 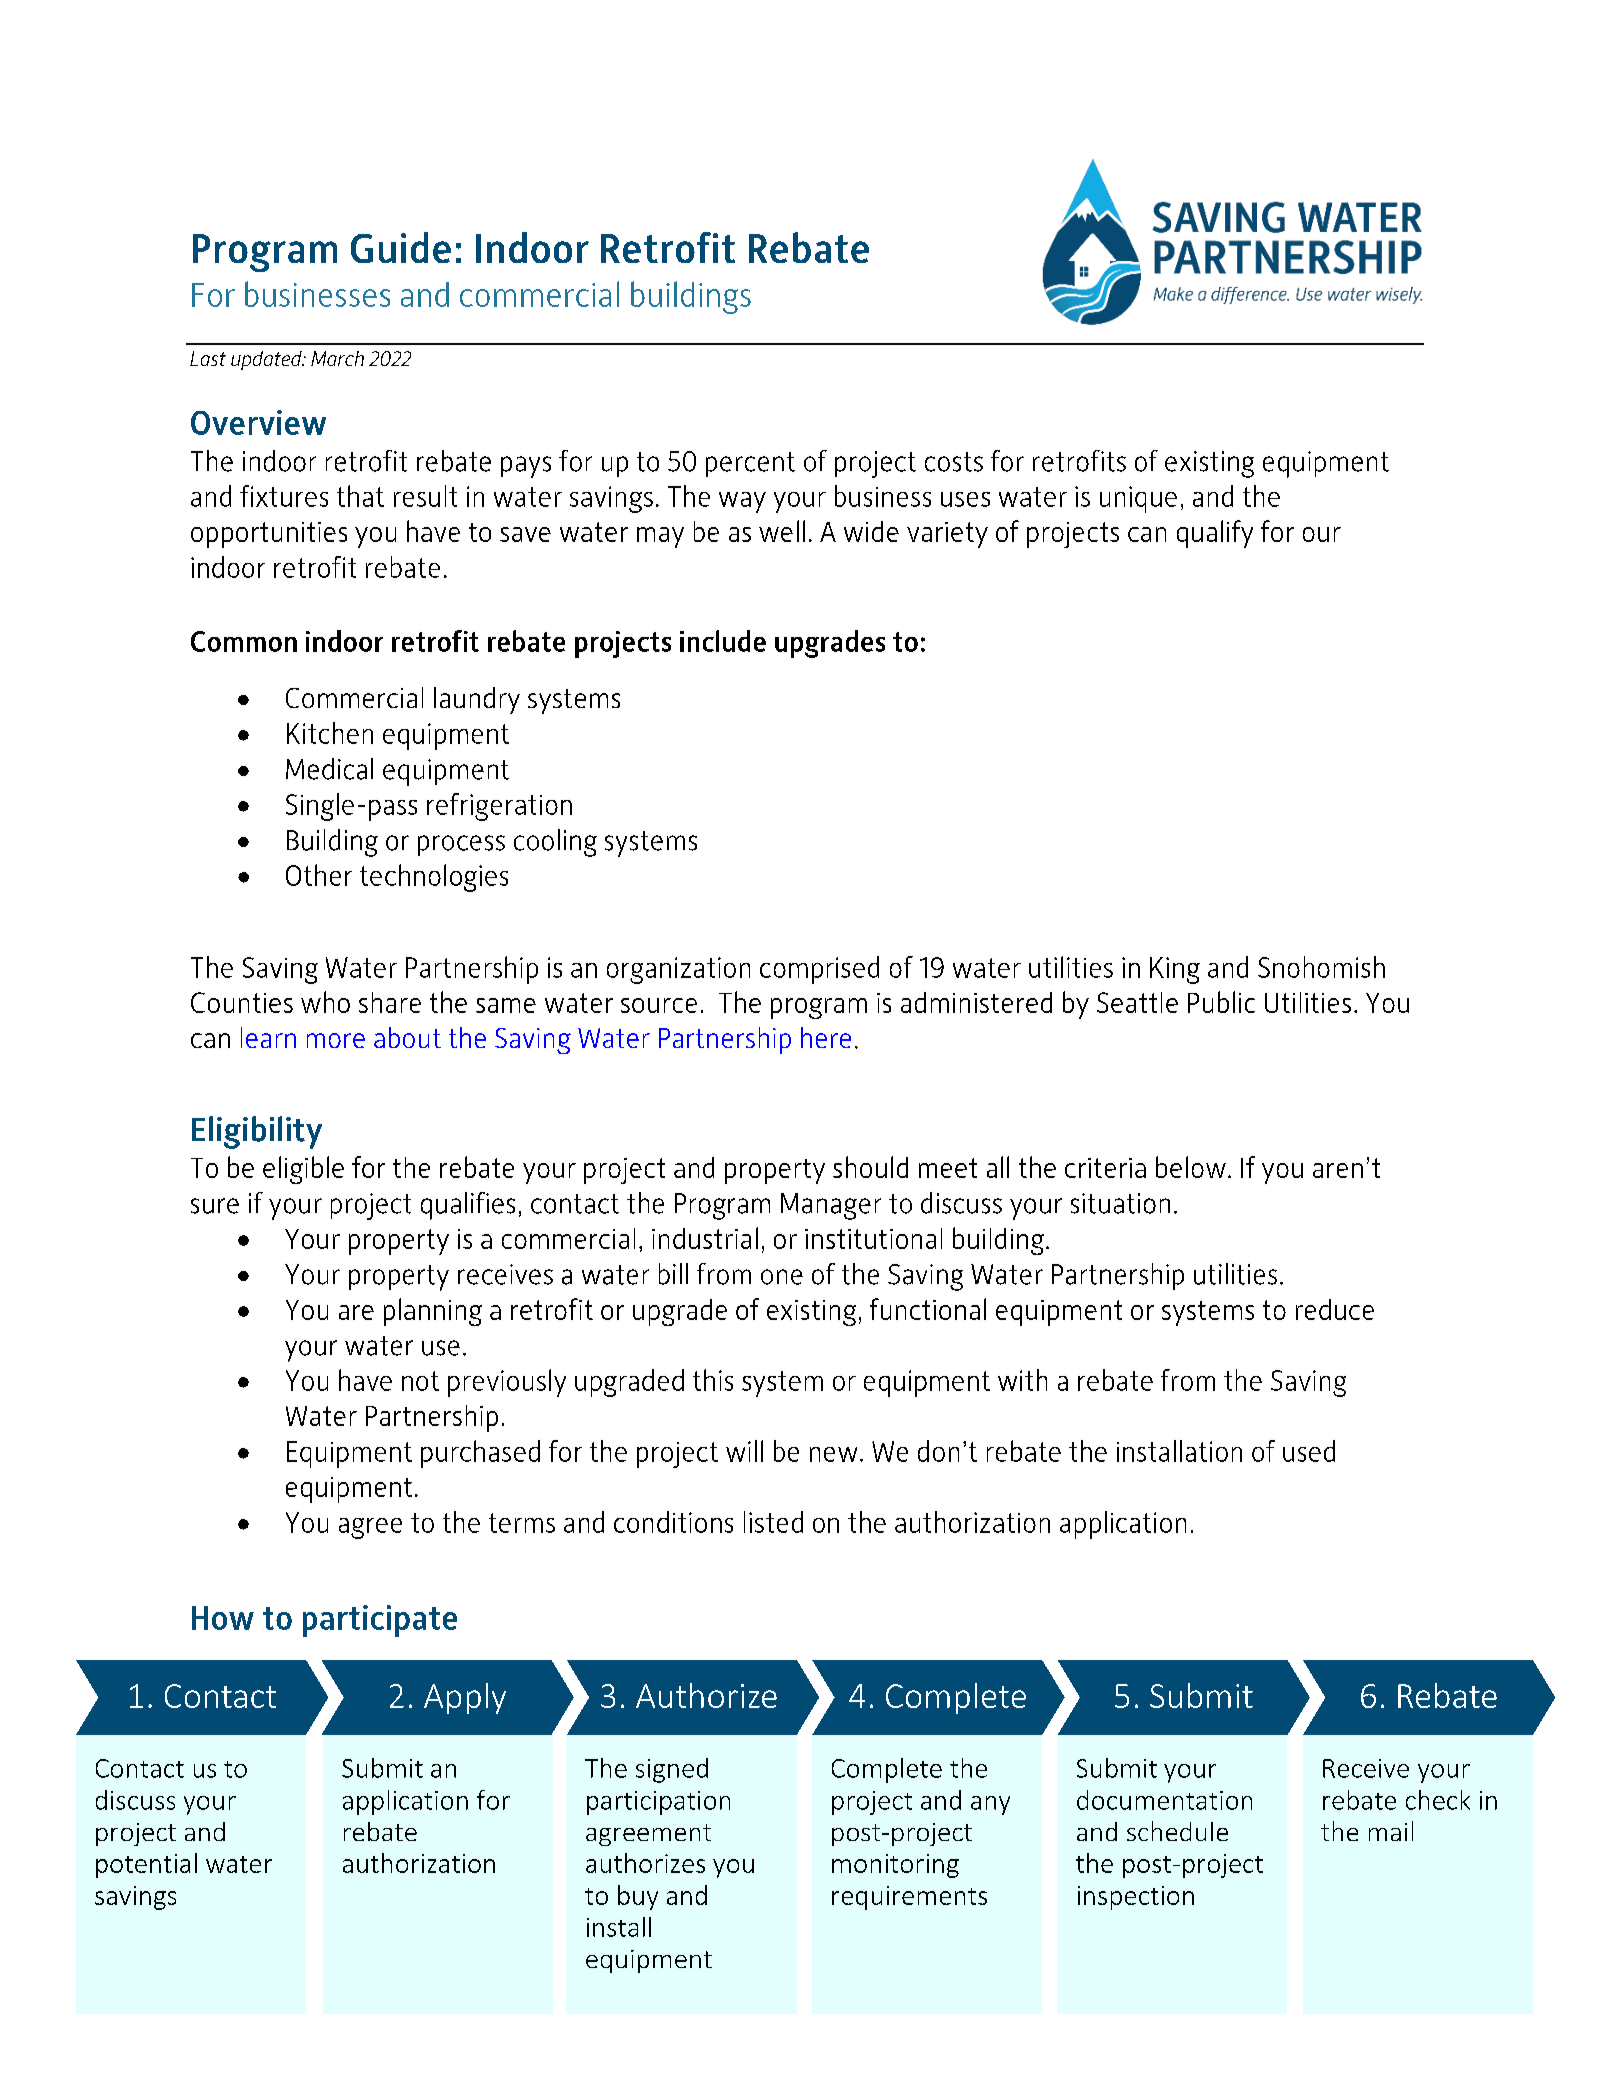 What do you see at coordinates (146, 1865) in the document?
I see `potential` at bounding box center [146, 1865].
